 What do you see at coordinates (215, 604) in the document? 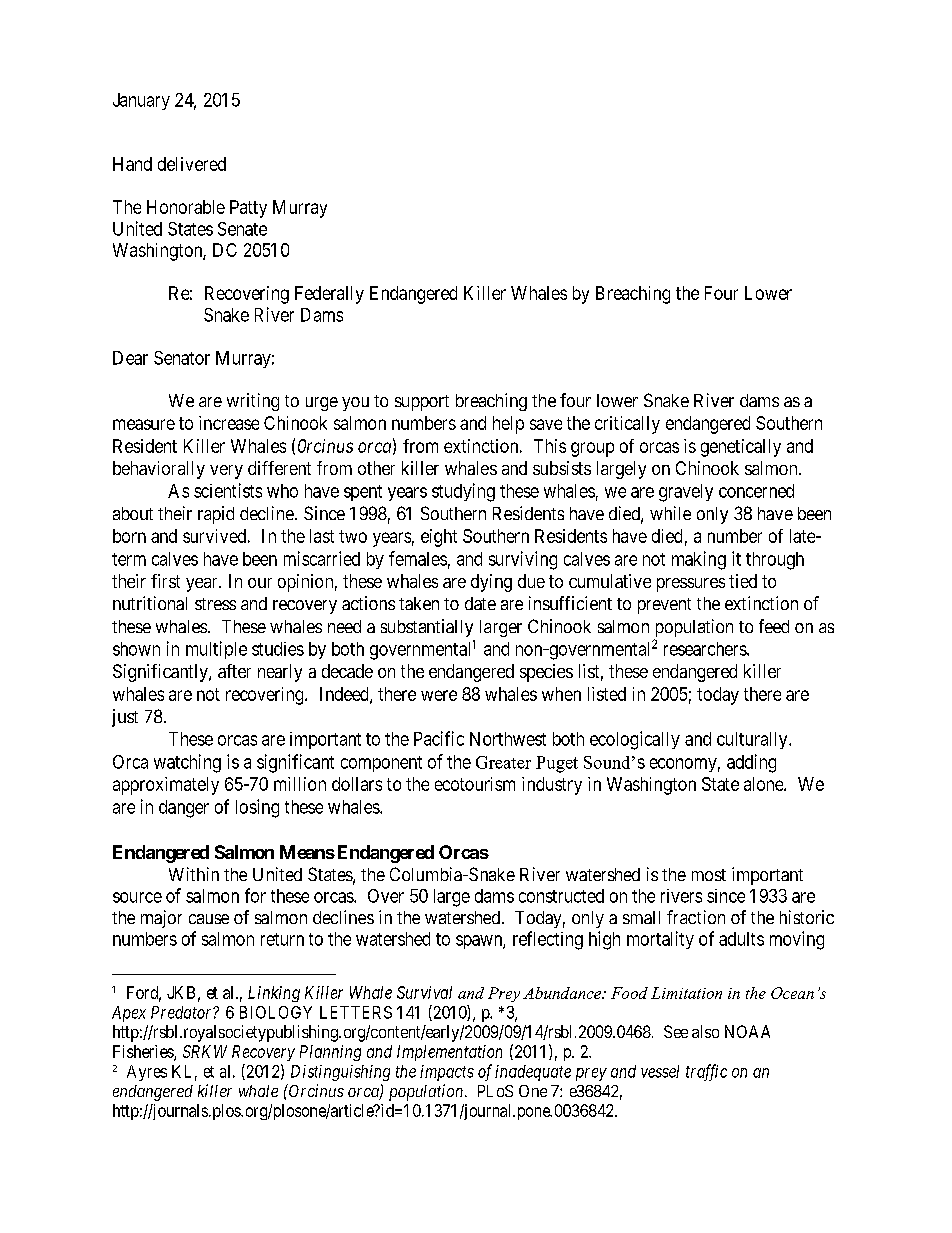
I see `stress` at bounding box center [215, 604].
